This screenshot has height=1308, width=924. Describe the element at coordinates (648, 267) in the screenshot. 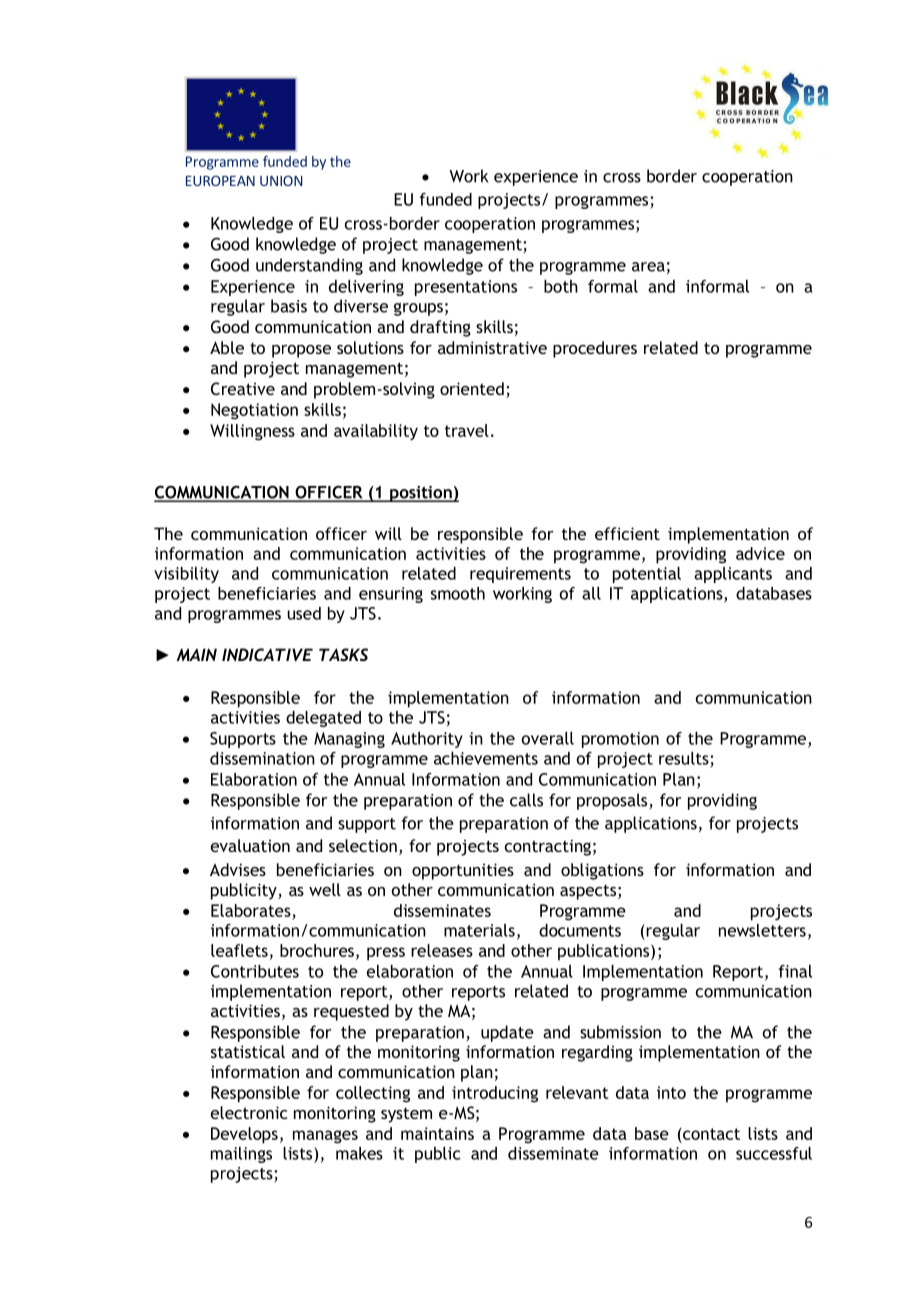

I see `area` at that location.
